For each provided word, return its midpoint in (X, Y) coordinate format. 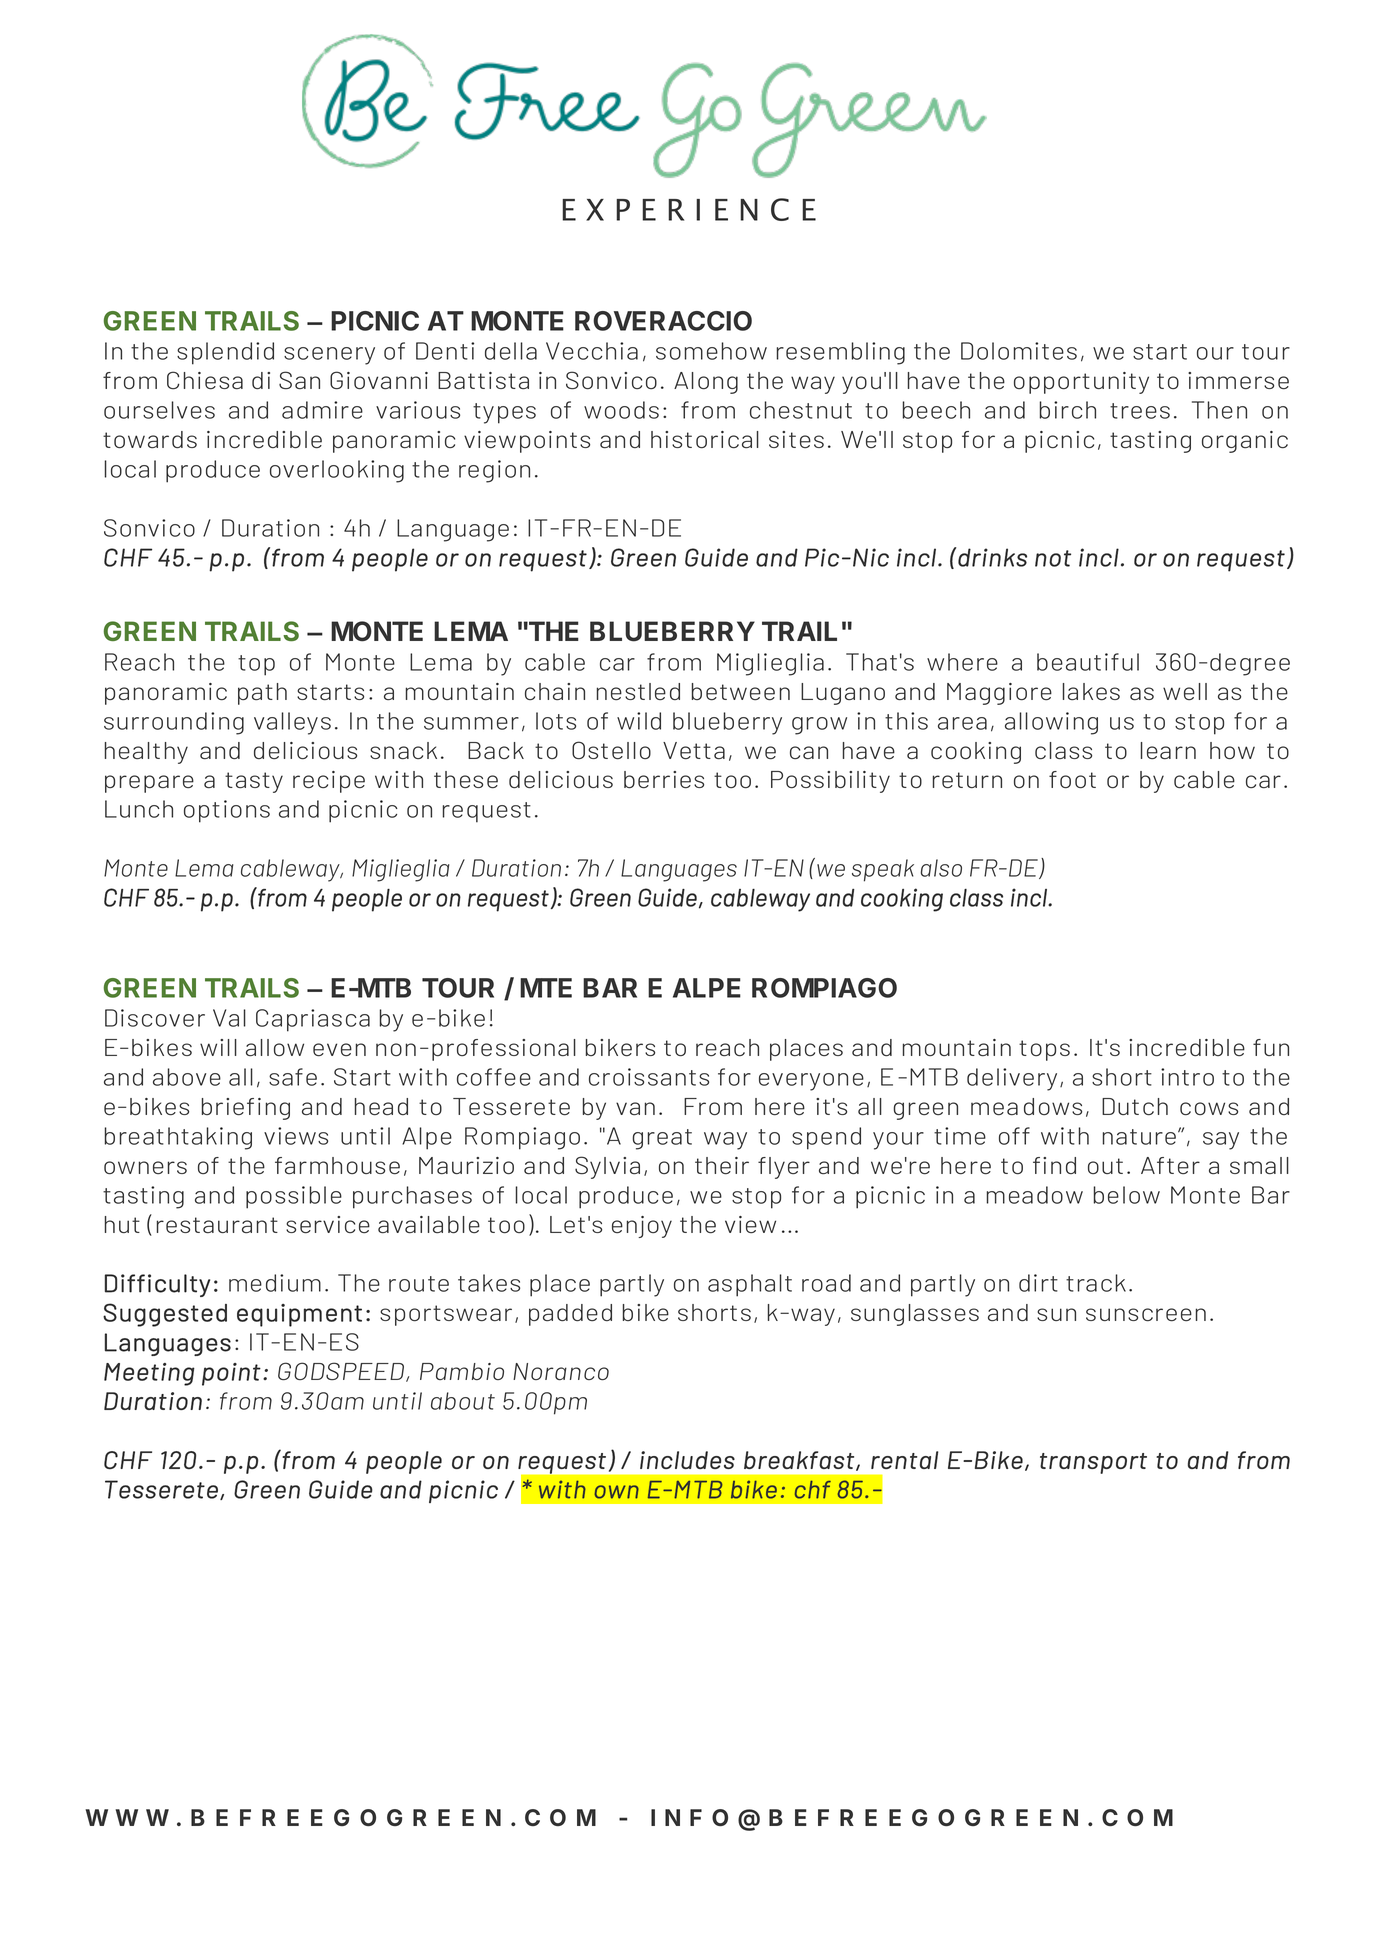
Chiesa (205, 380)
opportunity (1081, 383)
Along (706, 383)
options (227, 811)
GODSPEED (342, 1372)
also (941, 868)
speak (883, 870)
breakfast (799, 1460)
